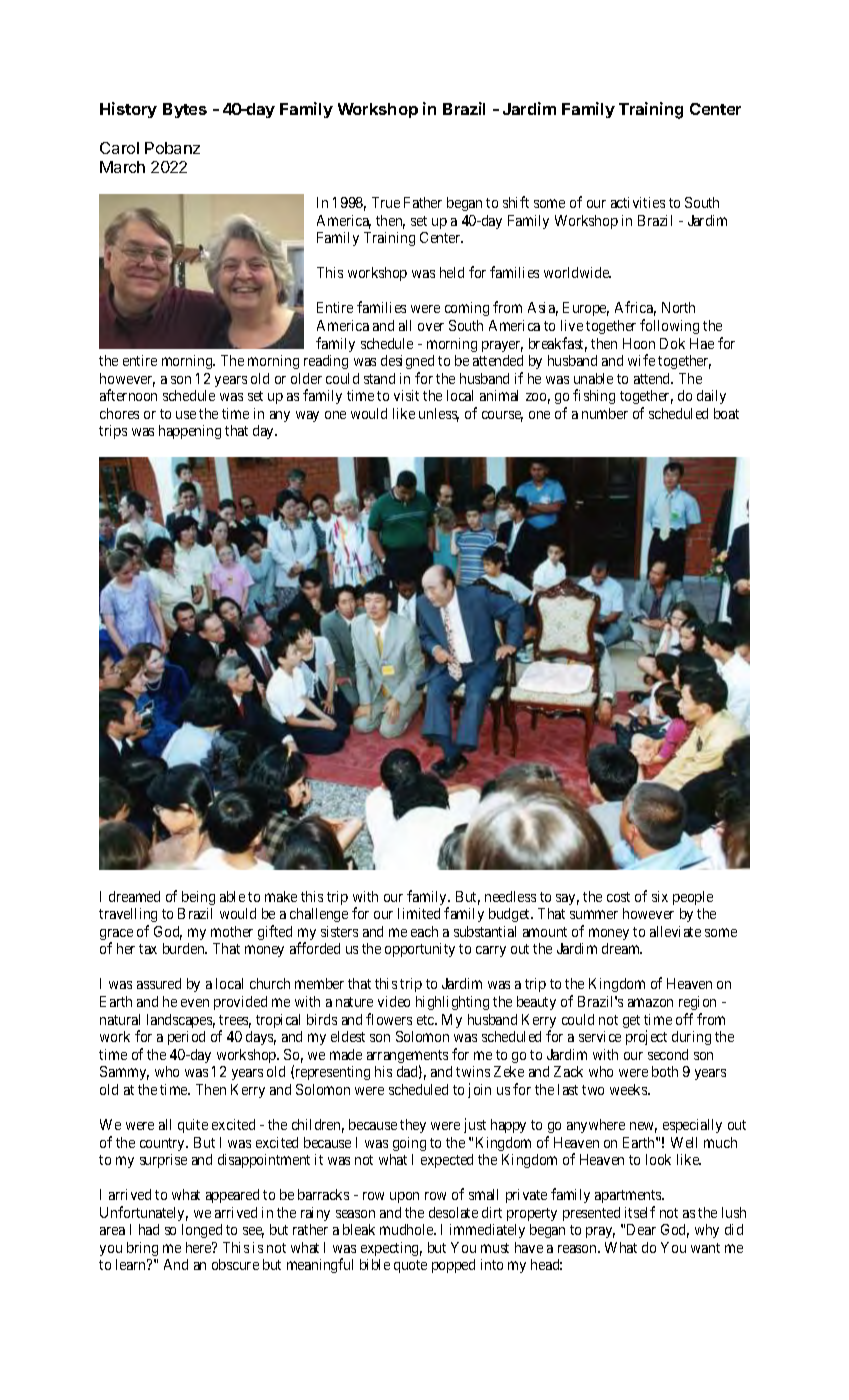 The width and height of the image is (849, 1400). I want to click on Bytes, so click(185, 110).
